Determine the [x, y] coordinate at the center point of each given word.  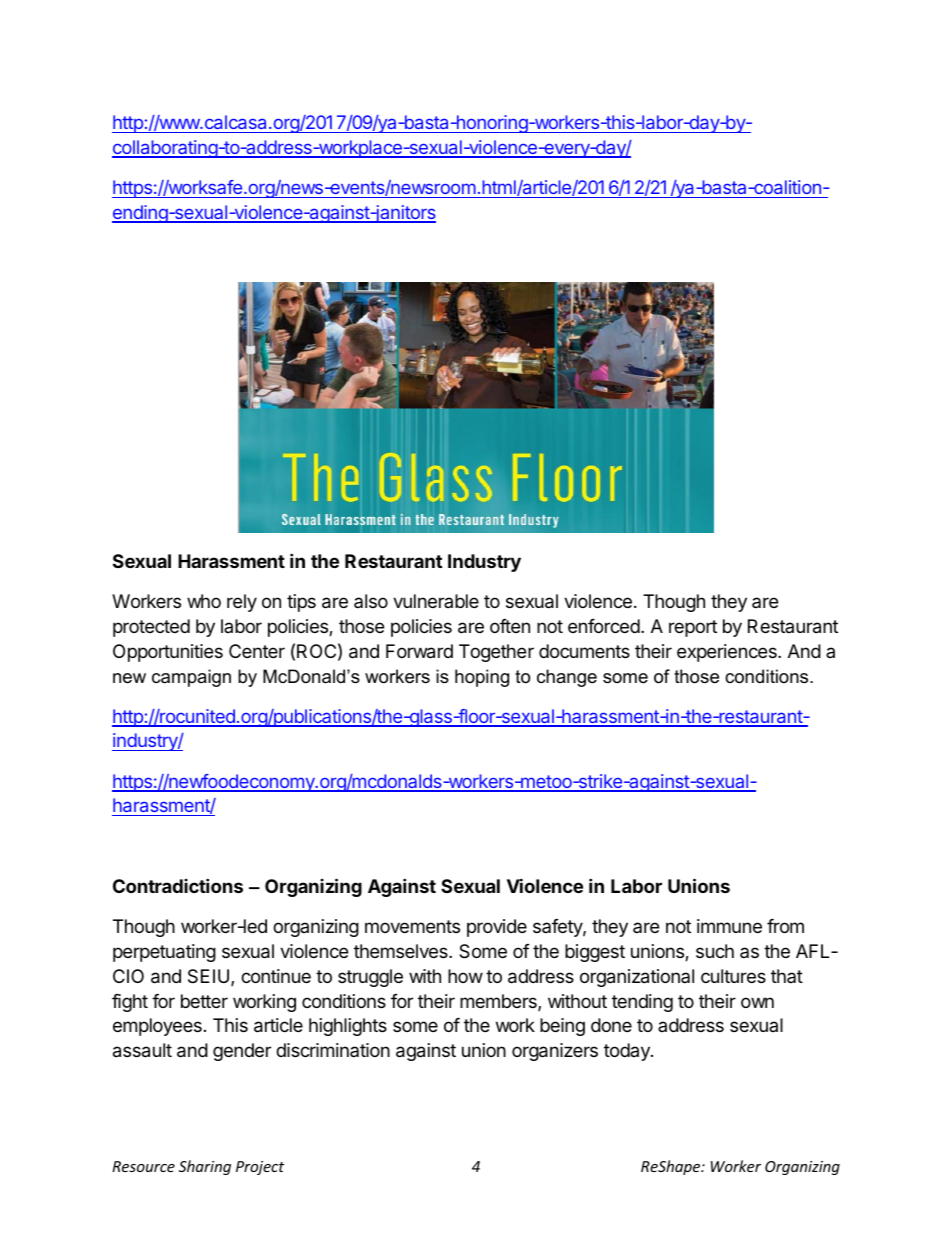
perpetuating [164, 953]
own [757, 1002]
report [693, 628]
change [567, 678]
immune [729, 926]
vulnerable [436, 601]
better [204, 1001]
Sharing [205, 1167]
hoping [482, 678]
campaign [191, 678]
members [499, 1002]
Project [260, 1168]
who [204, 601]
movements [412, 926]
